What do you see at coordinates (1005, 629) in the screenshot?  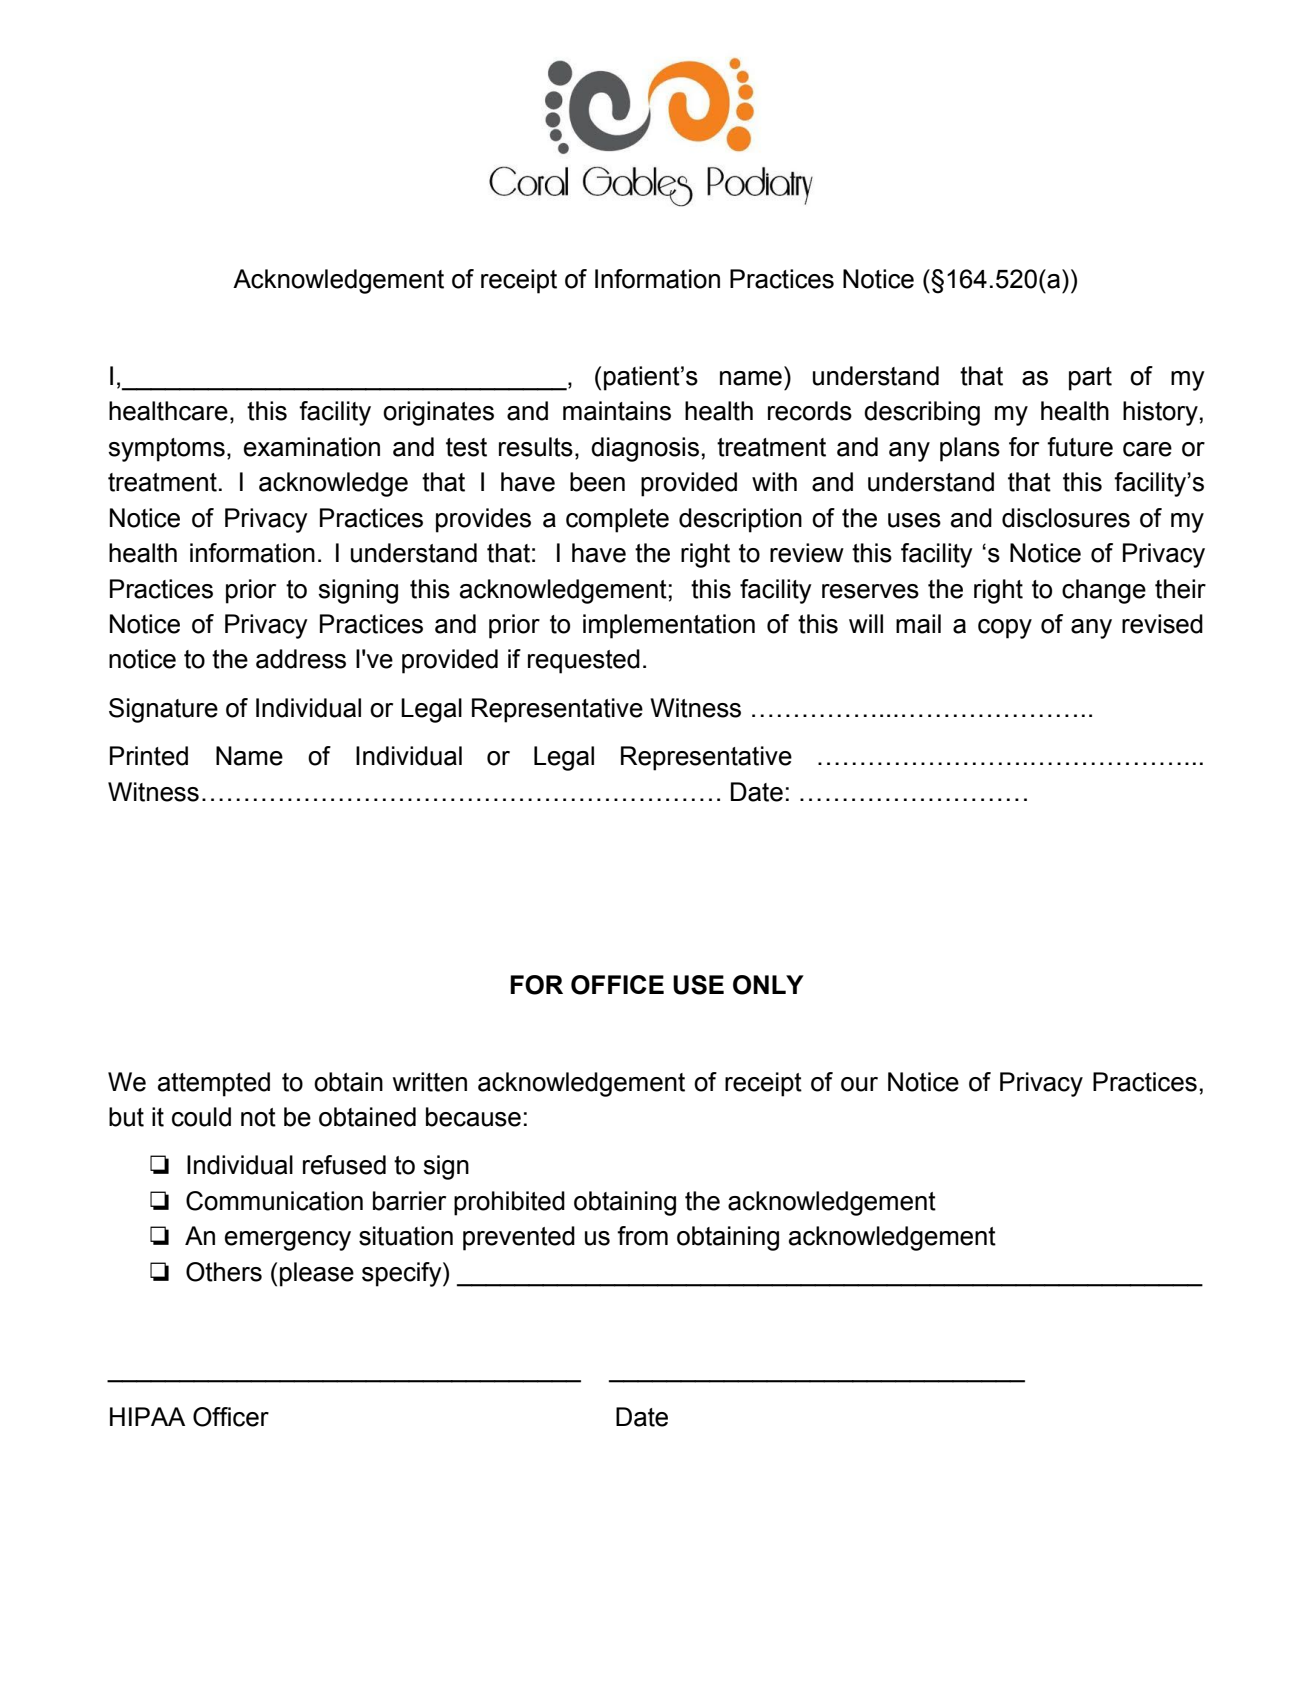 I see `copy` at bounding box center [1005, 629].
